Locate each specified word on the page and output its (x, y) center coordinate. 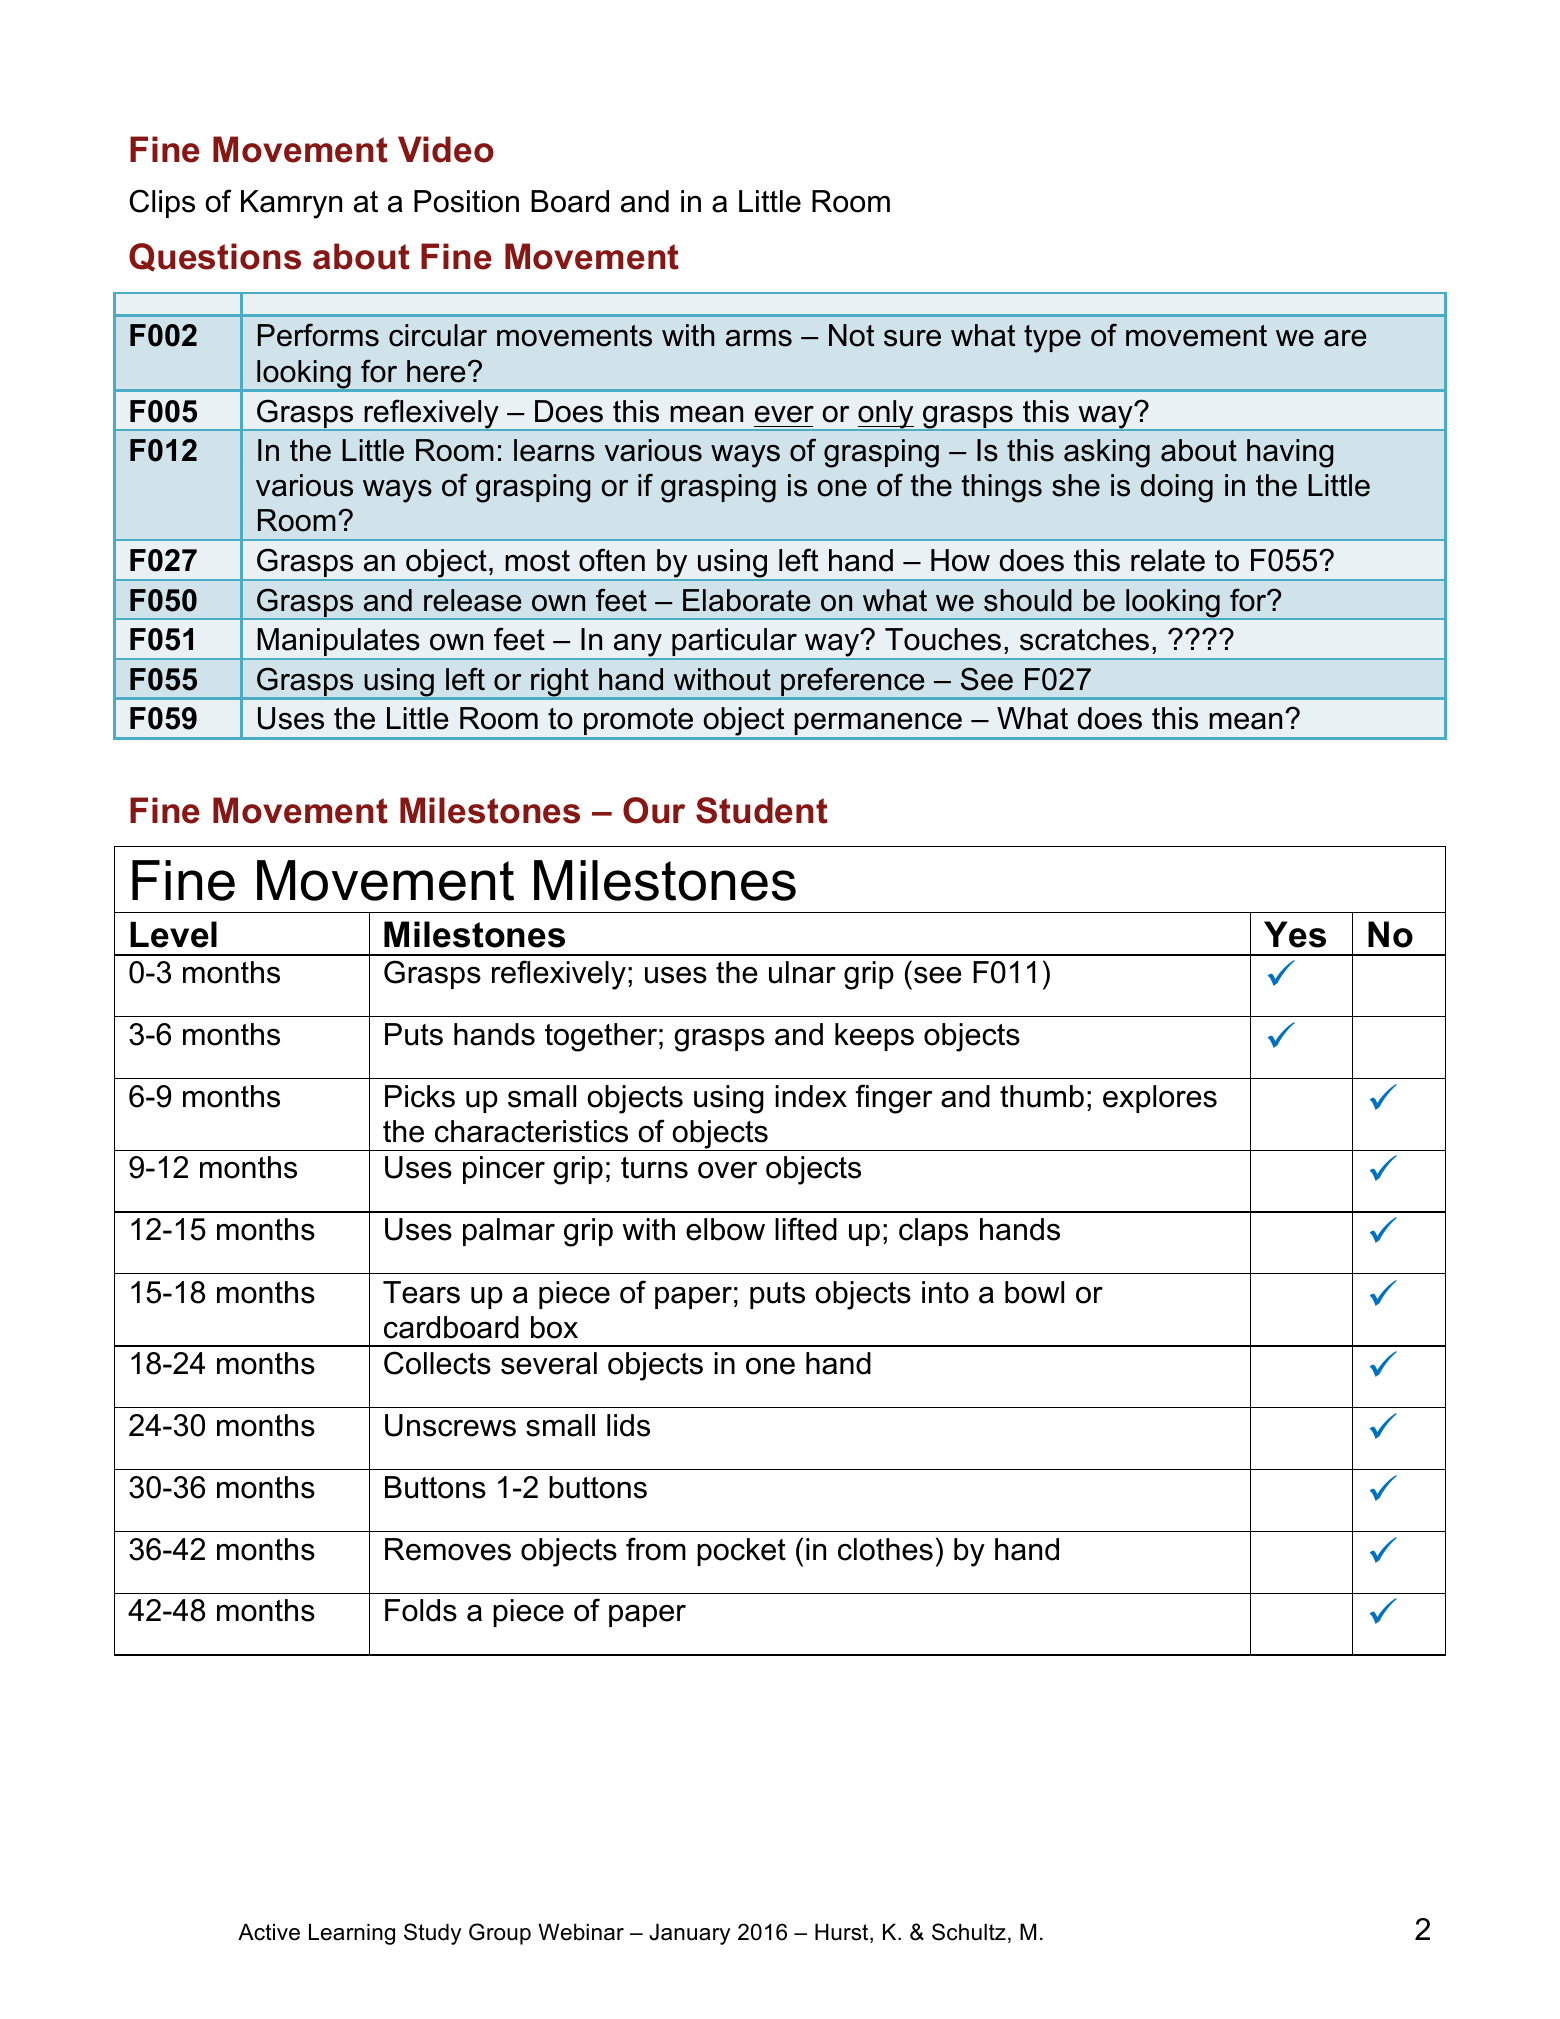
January (689, 1934)
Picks (420, 1096)
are (1345, 338)
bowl (1034, 1292)
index (811, 1096)
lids (628, 1425)
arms (759, 338)
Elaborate (746, 600)
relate (1168, 560)
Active (269, 1932)
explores (1160, 1099)
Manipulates (339, 644)
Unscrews (450, 1425)
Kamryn (291, 204)
